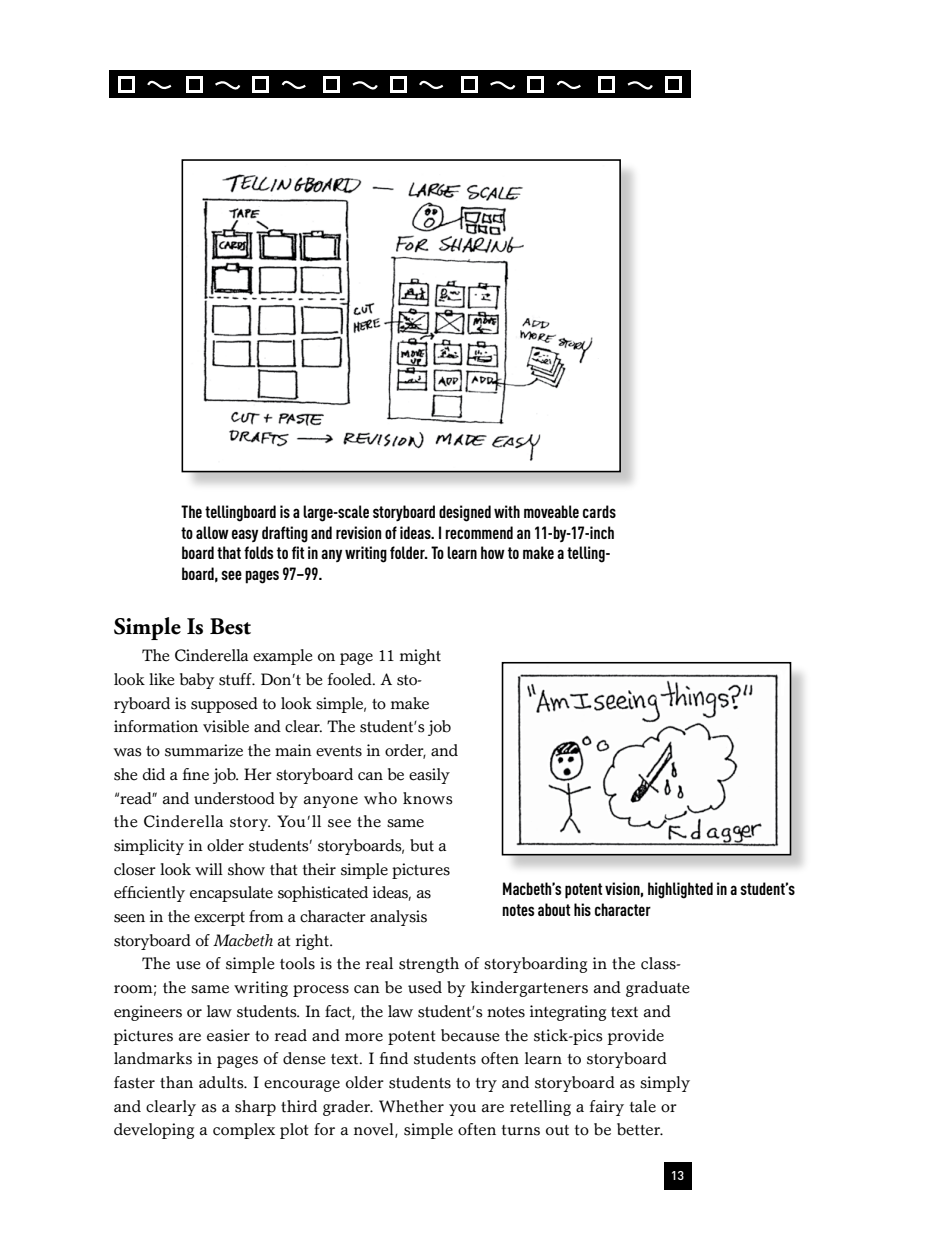  I want to click on order, so click(405, 751).
